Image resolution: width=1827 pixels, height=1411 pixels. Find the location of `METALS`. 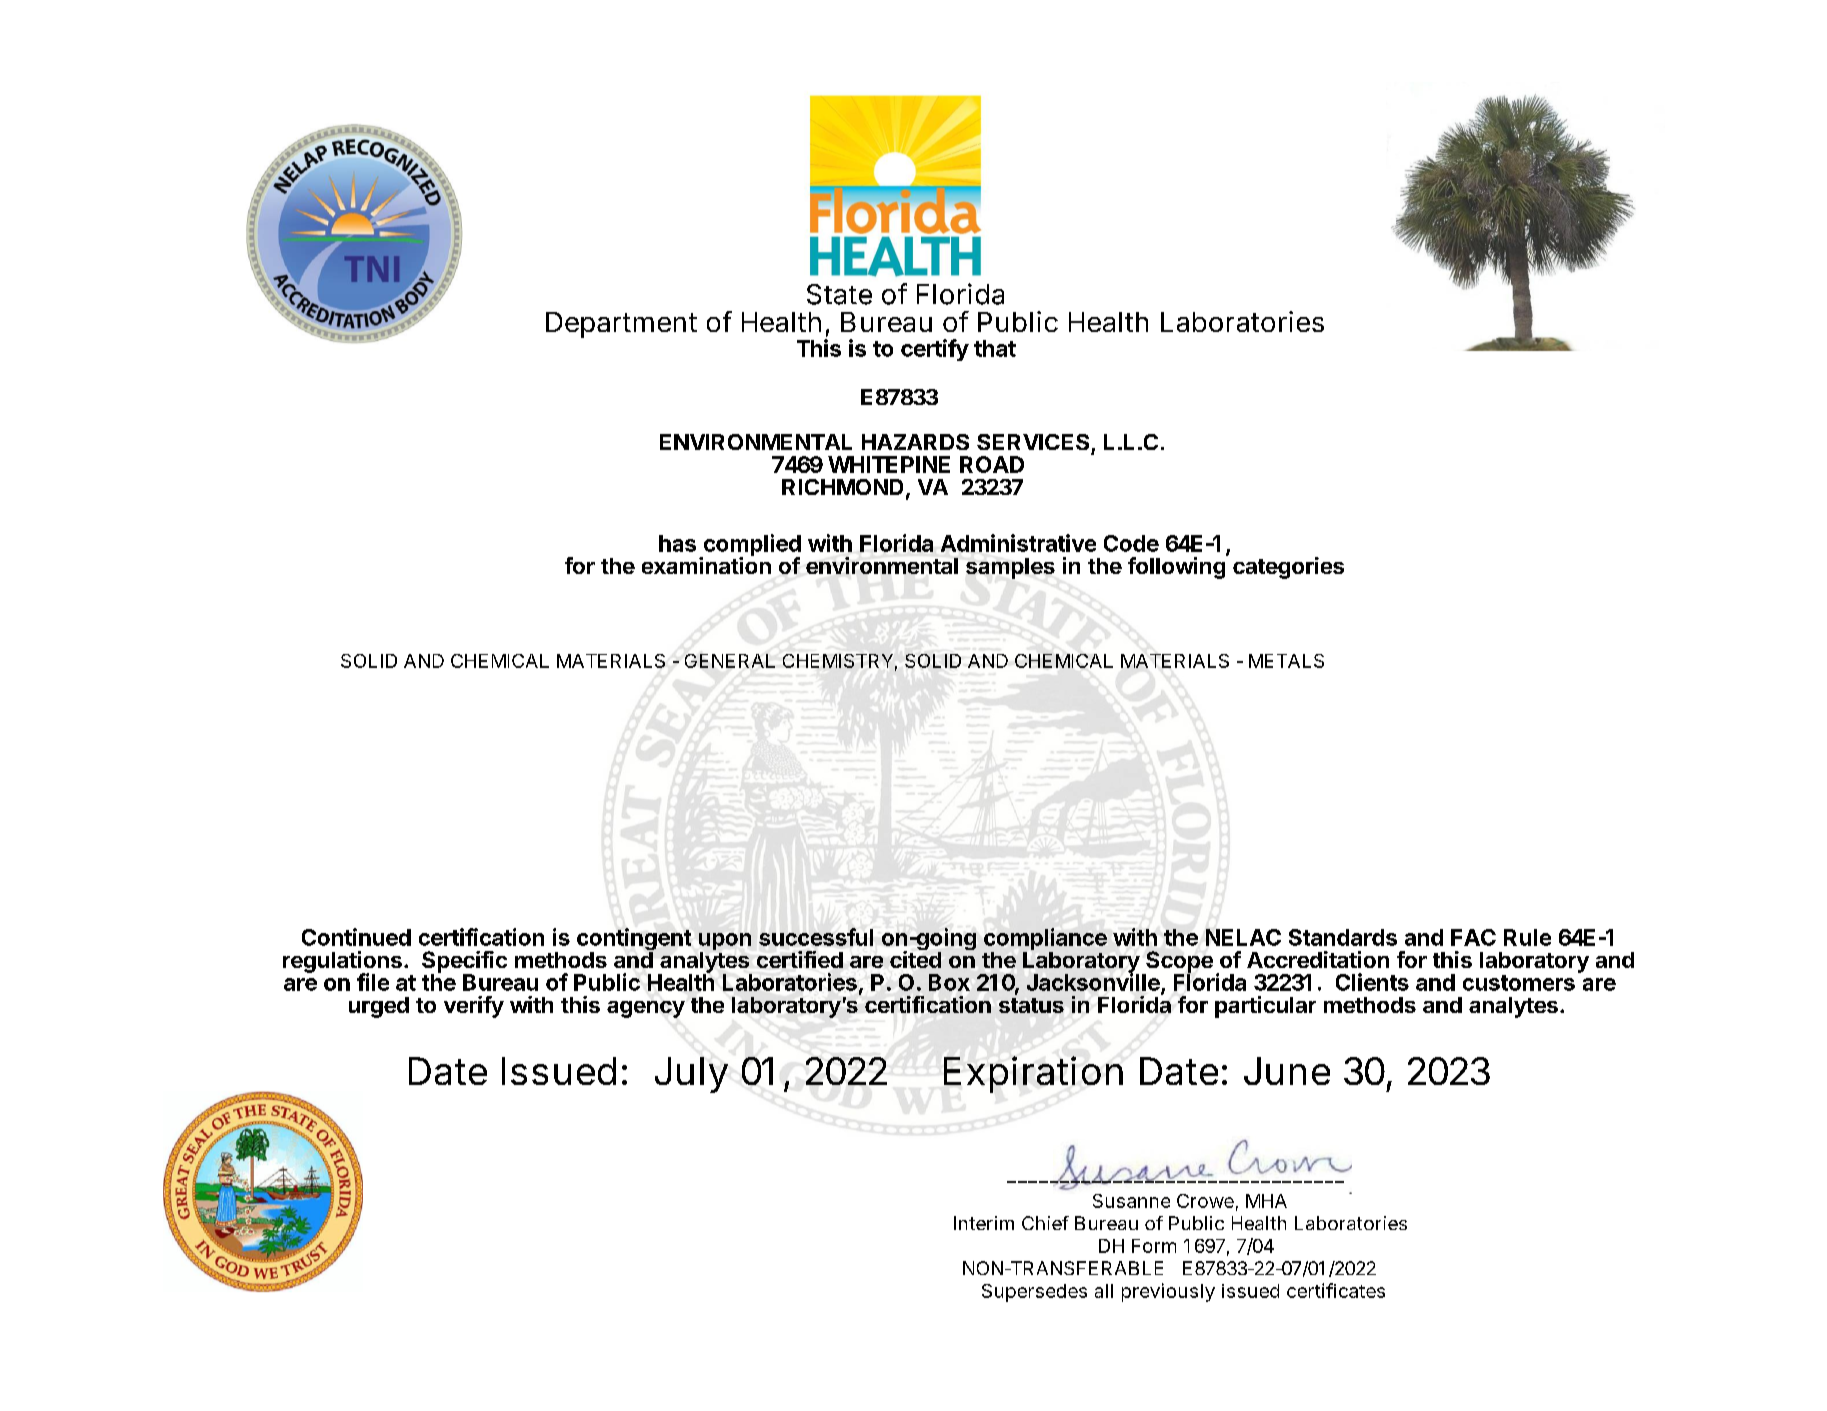

METALS is located at coordinates (1286, 661).
